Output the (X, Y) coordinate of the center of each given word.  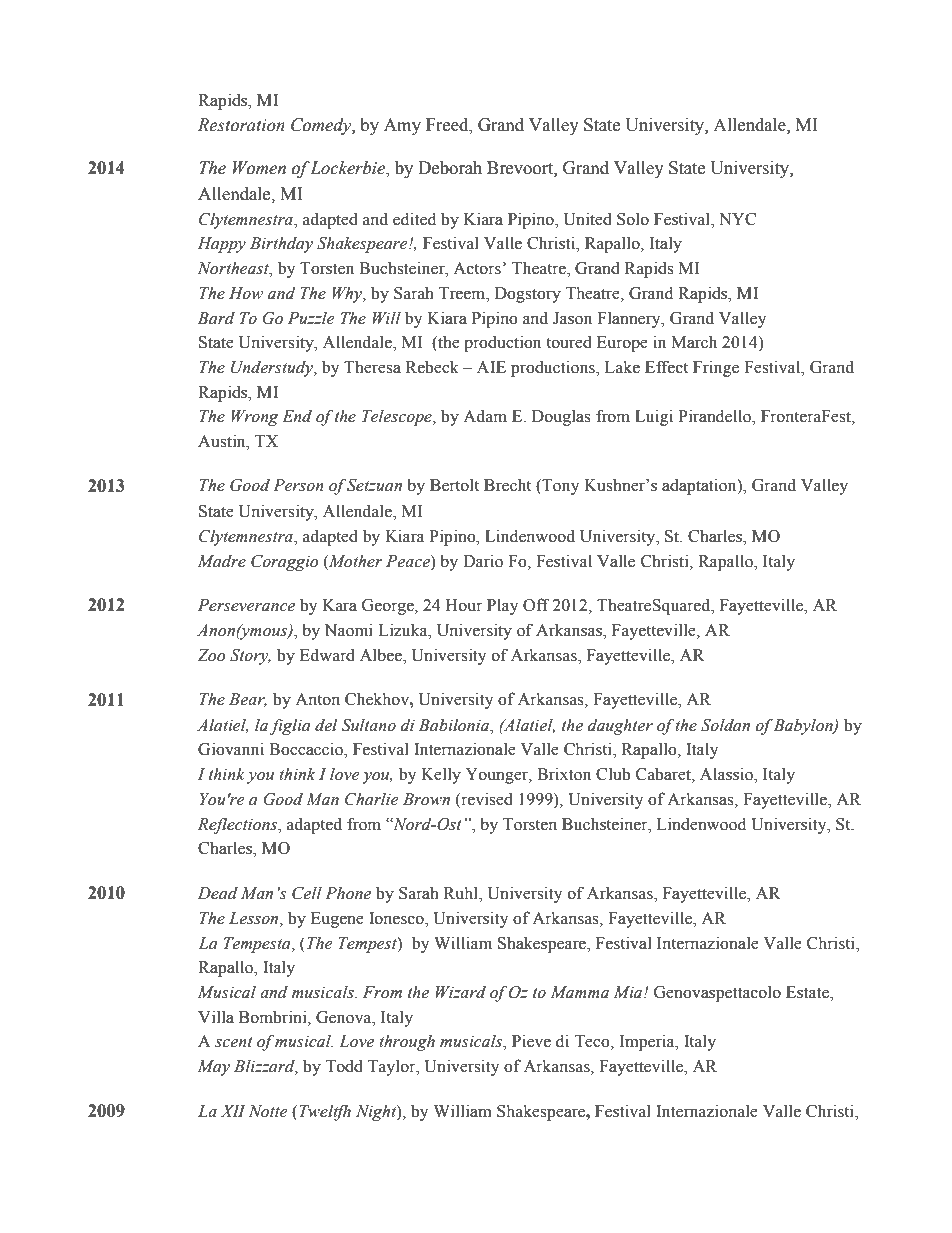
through (407, 1042)
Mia (629, 992)
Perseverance (246, 605)
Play (502, 606)
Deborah (450, 168)
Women (259, 168)
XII (233, 1111)
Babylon (804, 726)
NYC (737, 219)
